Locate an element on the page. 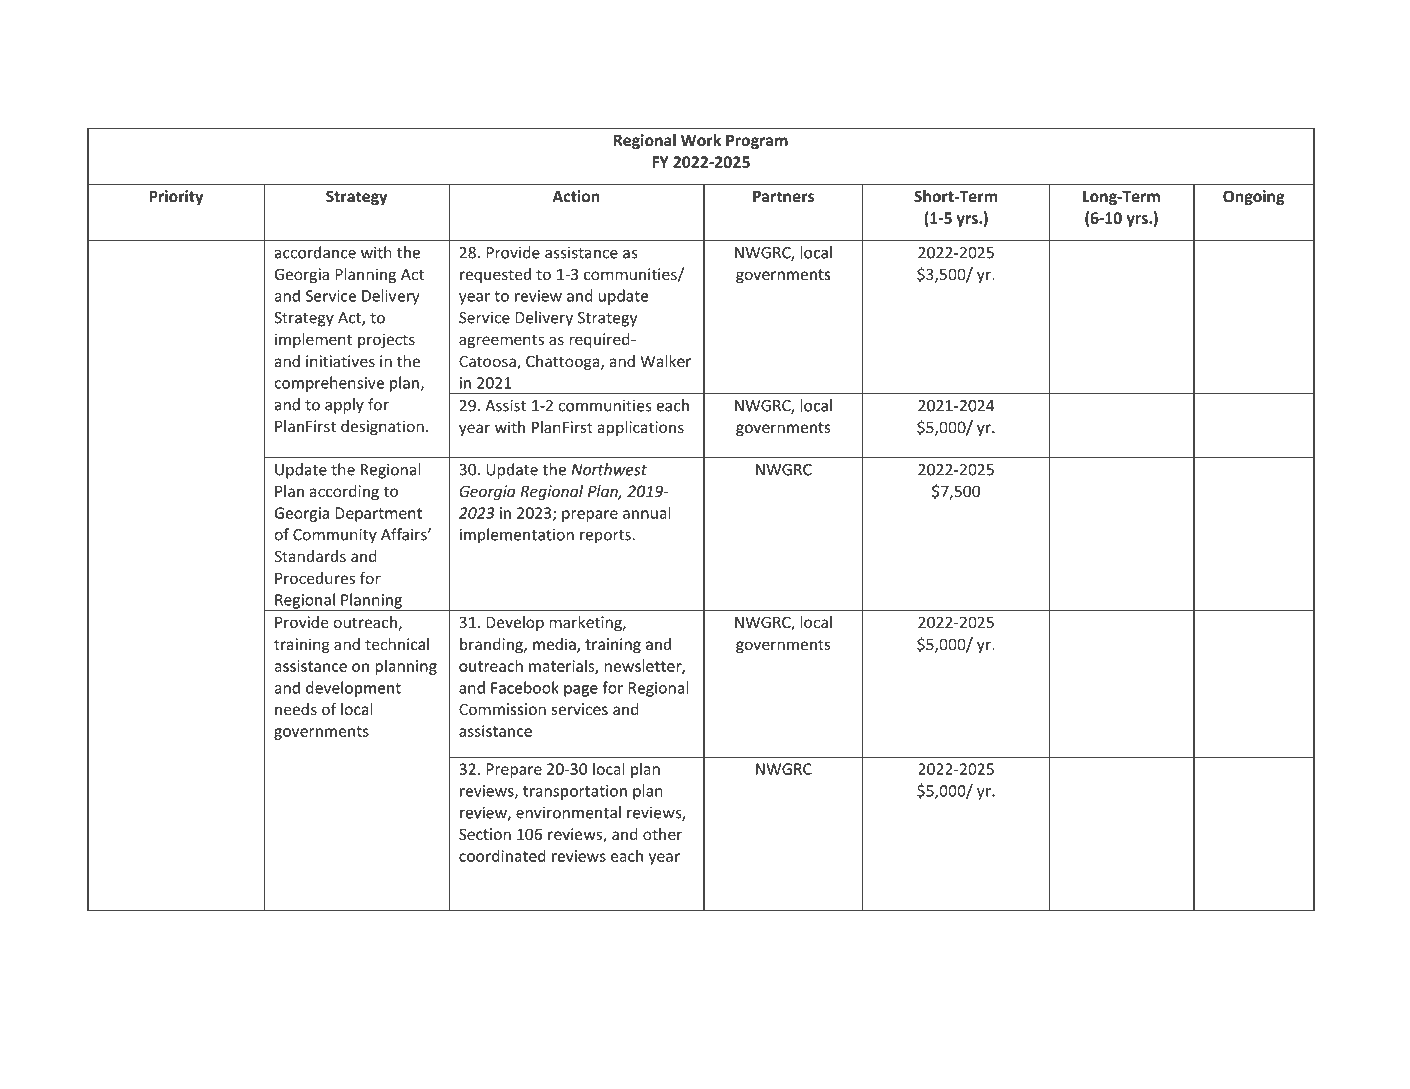 This page has width=1410, height=1089. technical is located at coordinates (397, 644).
